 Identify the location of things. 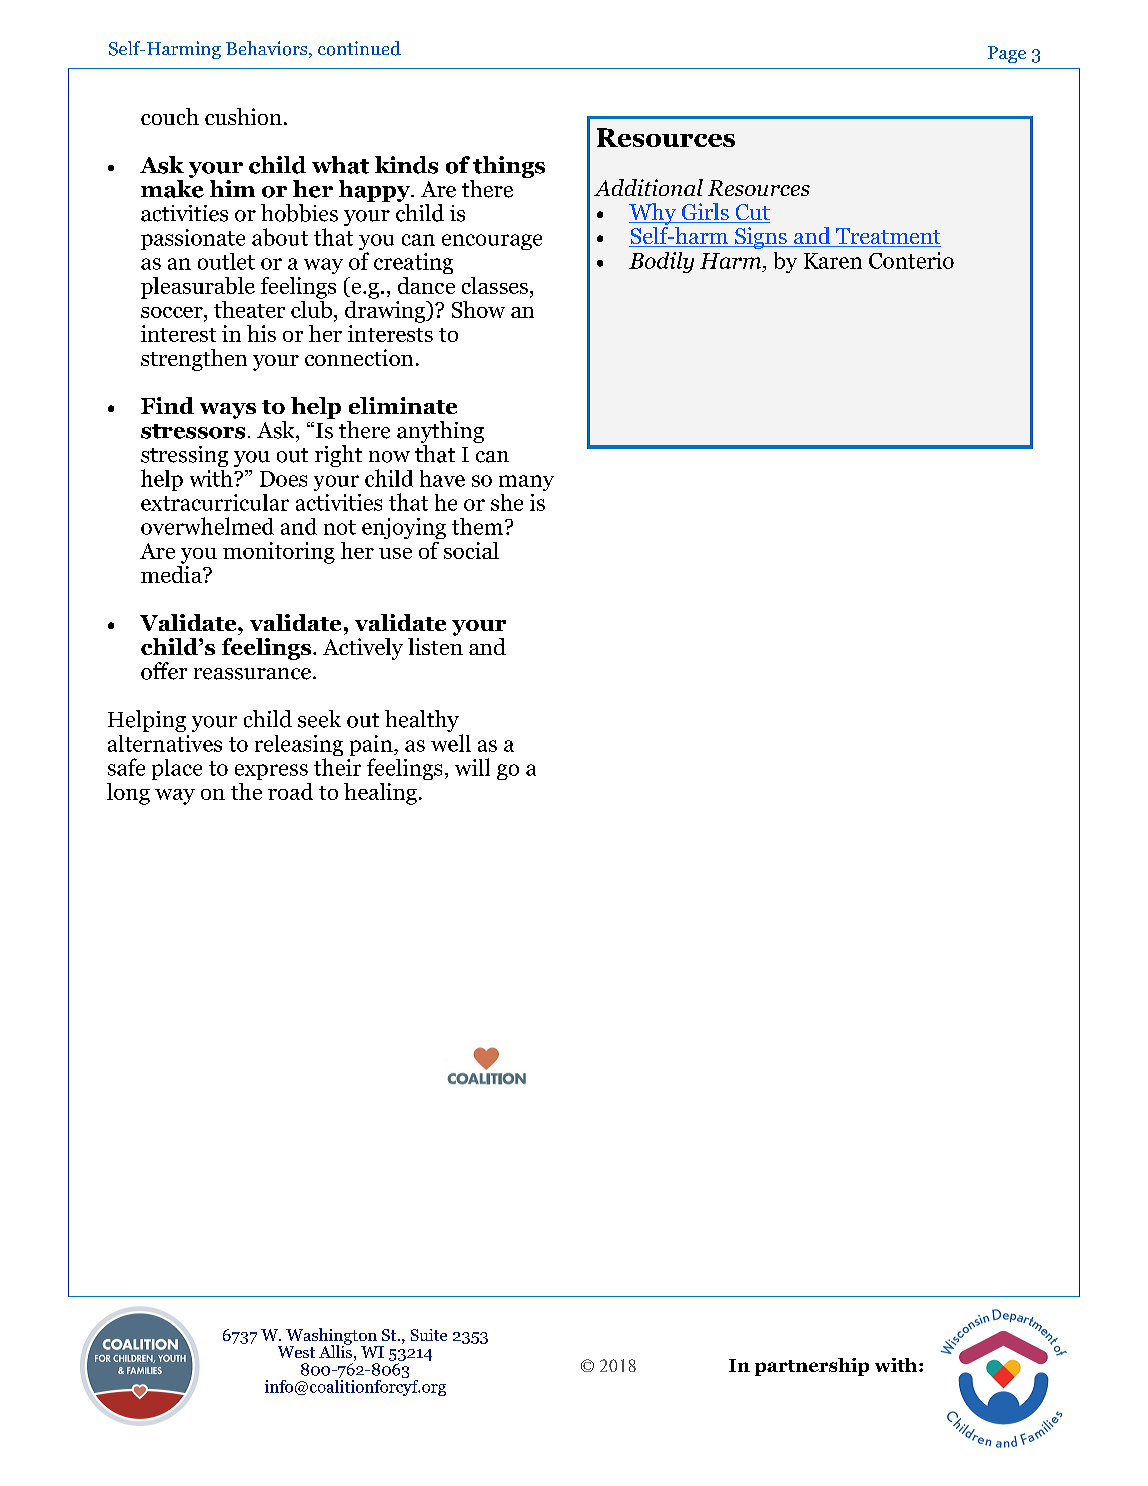
(508, 168).
